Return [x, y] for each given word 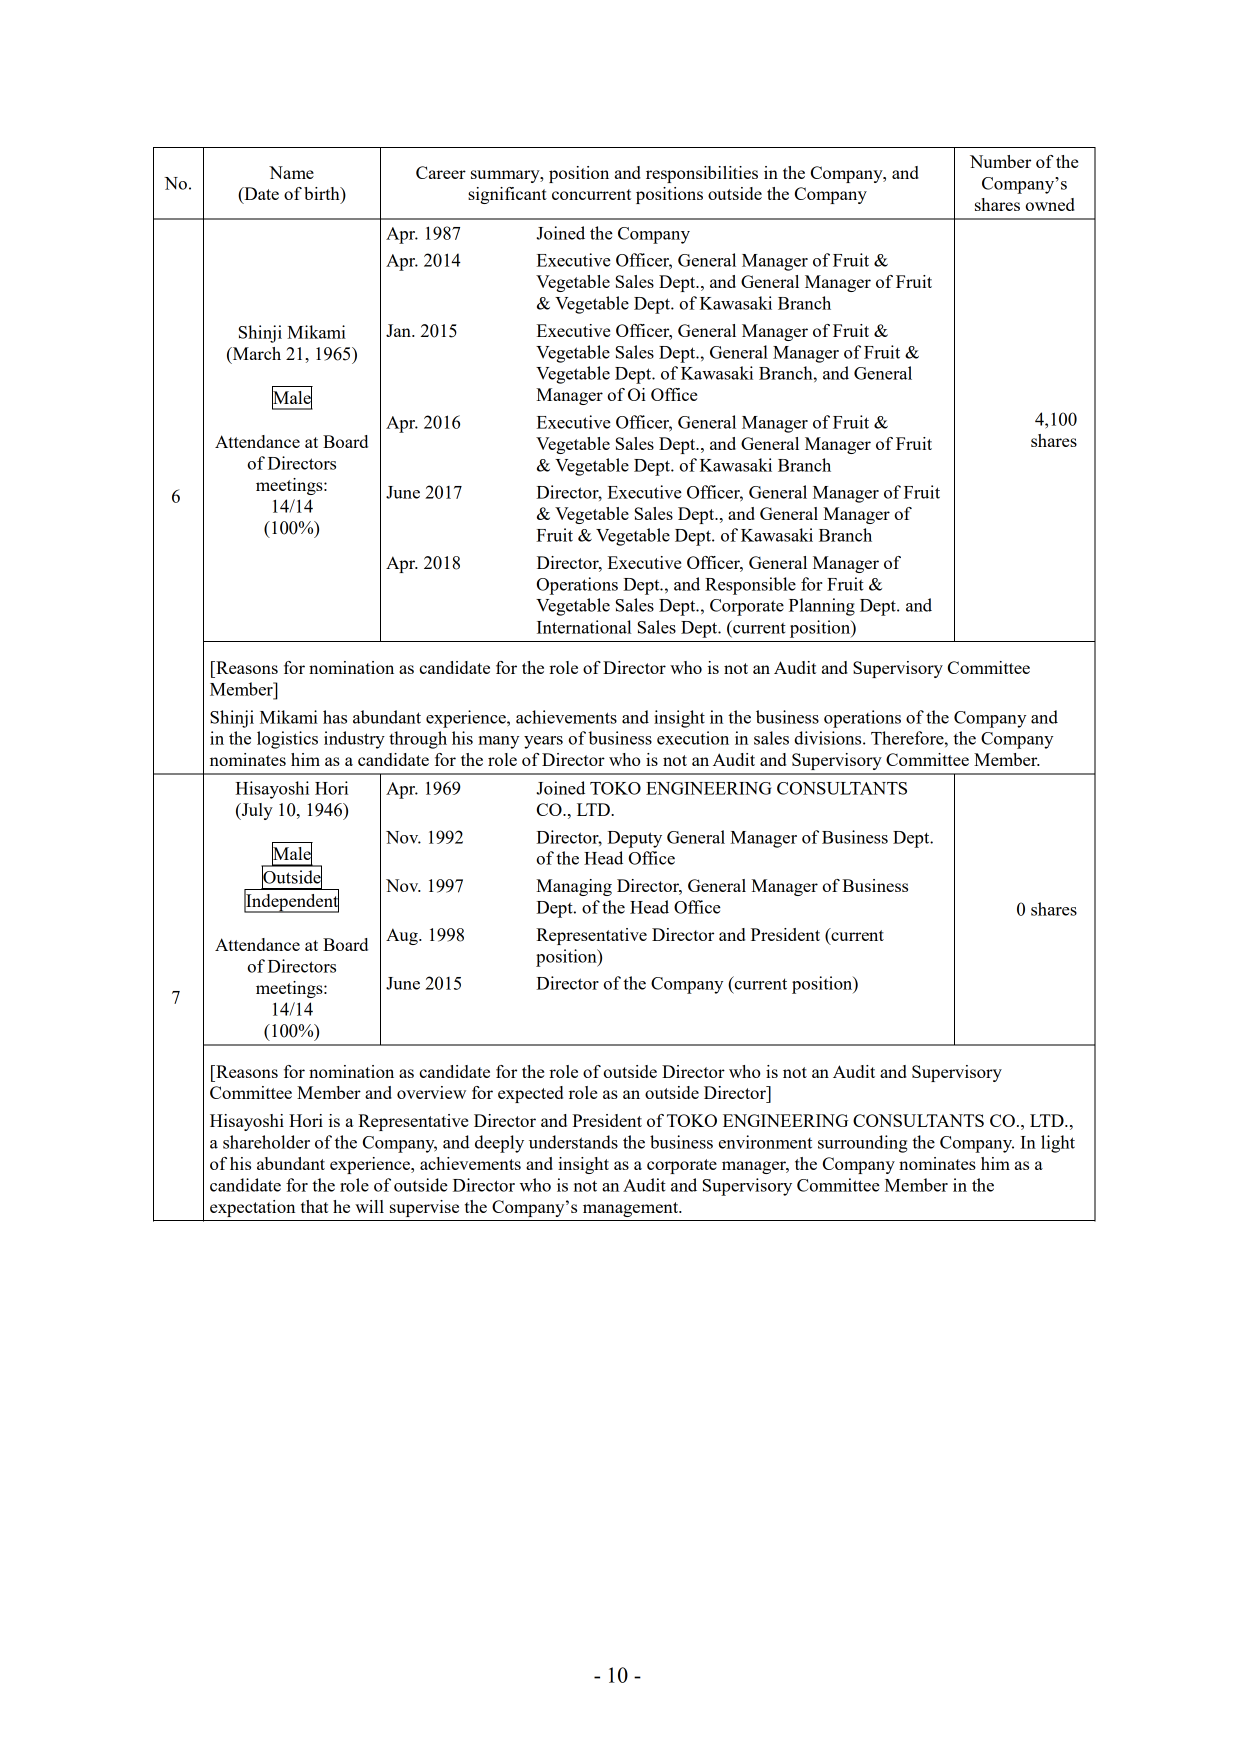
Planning [822, 607]
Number [1000, 161]
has [335, 717]
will [369, 1206]
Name [291, 172]
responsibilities [702, 174]
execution [693, 738]
